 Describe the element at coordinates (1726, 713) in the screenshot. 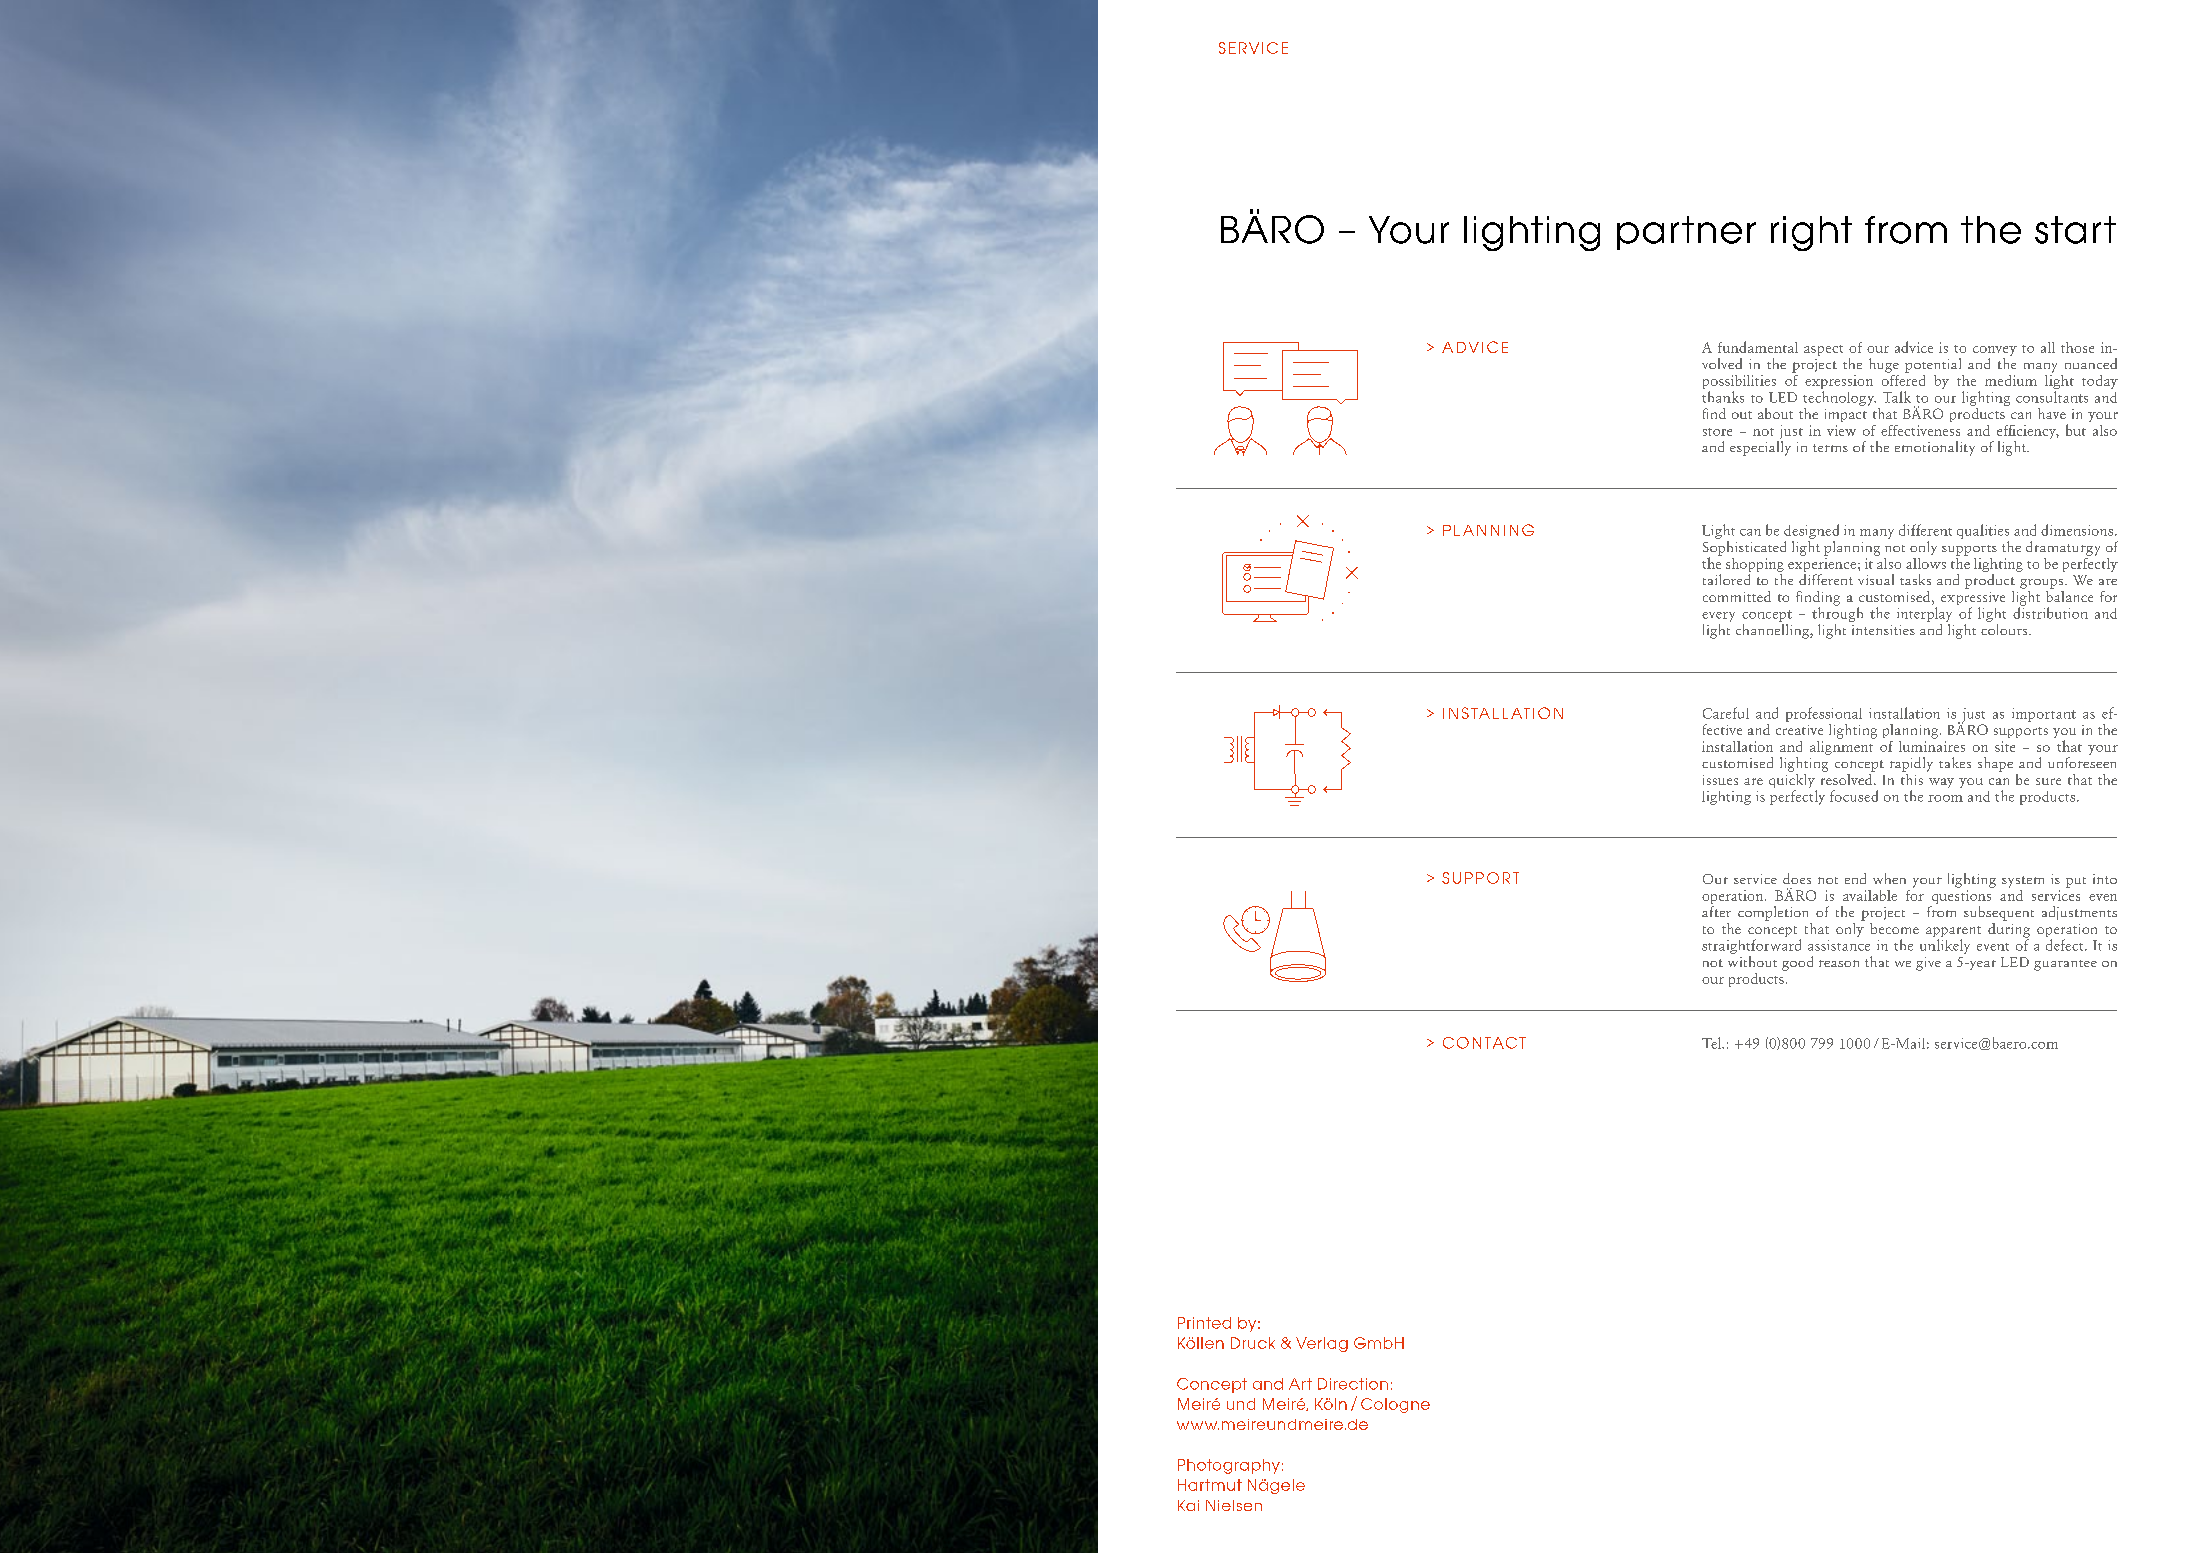

I see `Careful` at that location.
